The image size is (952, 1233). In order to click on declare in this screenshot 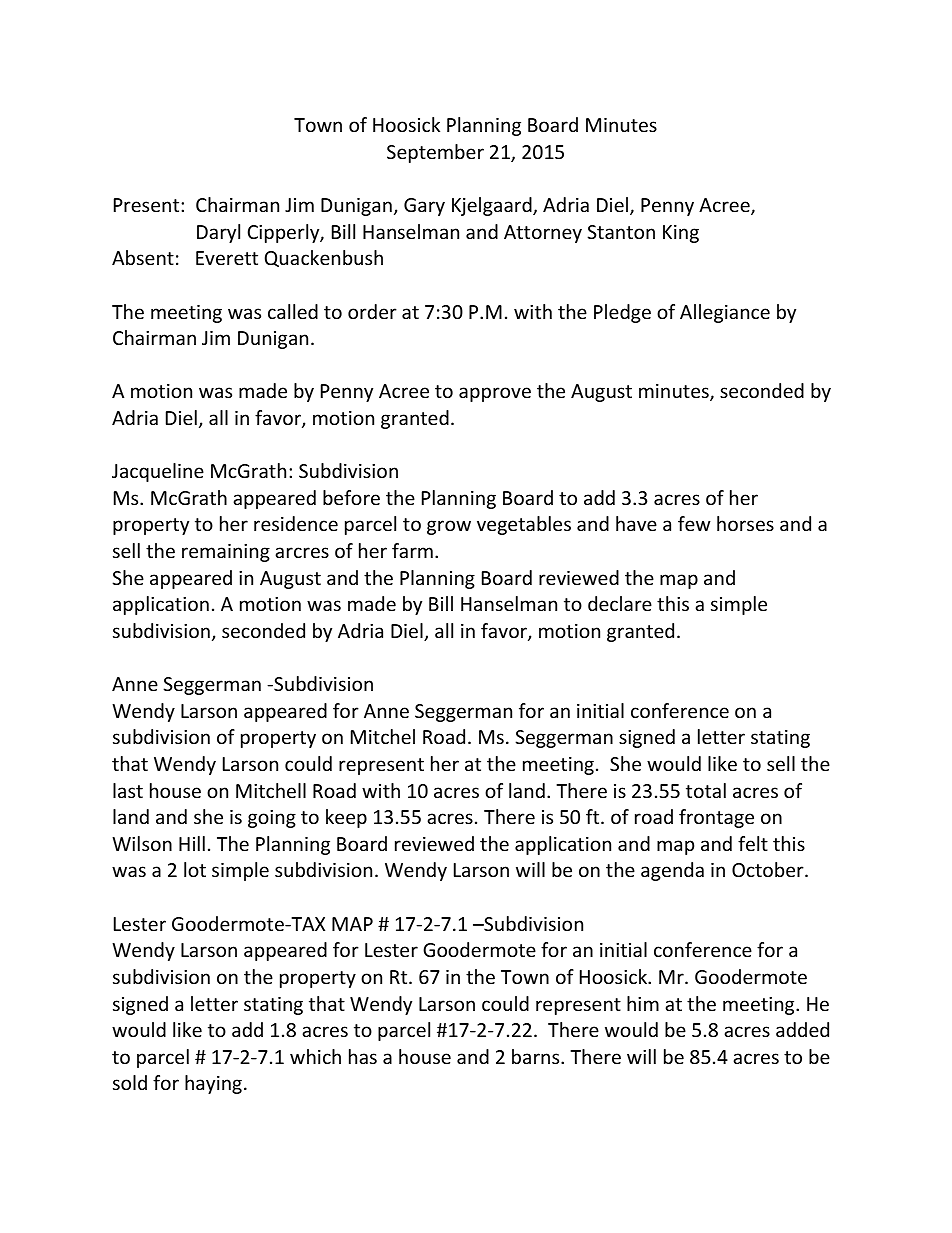, I will do `click(620, 603)`.
